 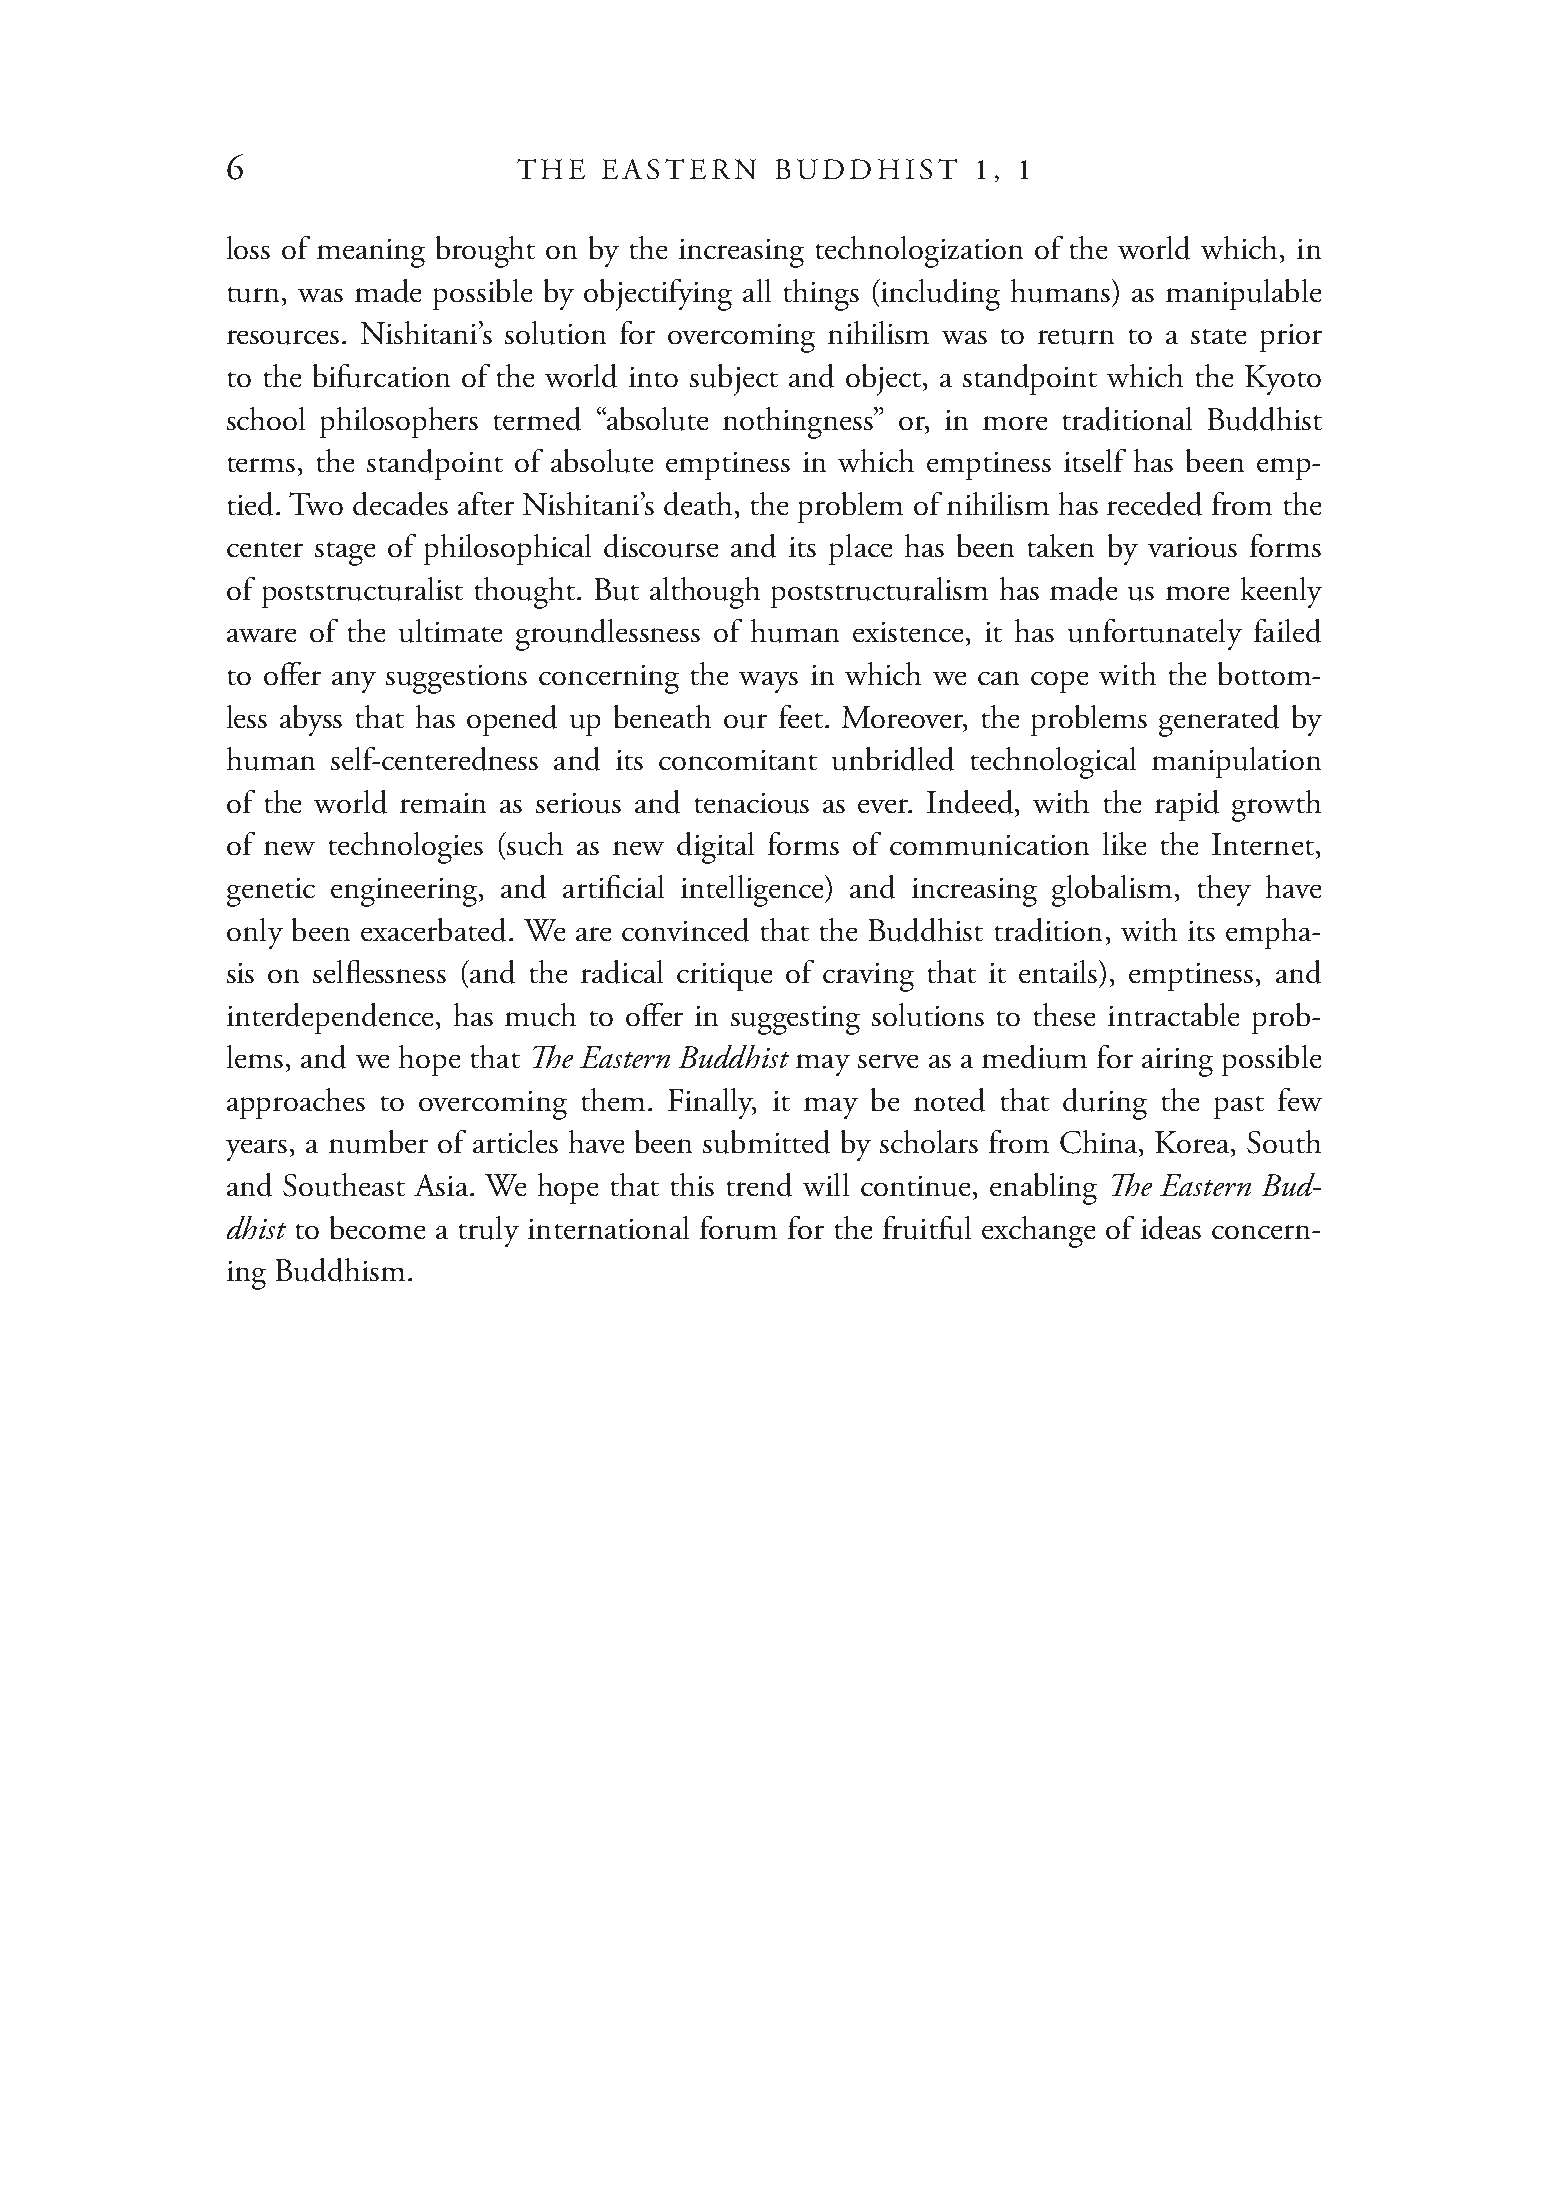 What do you see at coordinates (1243, 294) in the screenshot?
I see `manipulable` at bounding box center [1243, 294].
